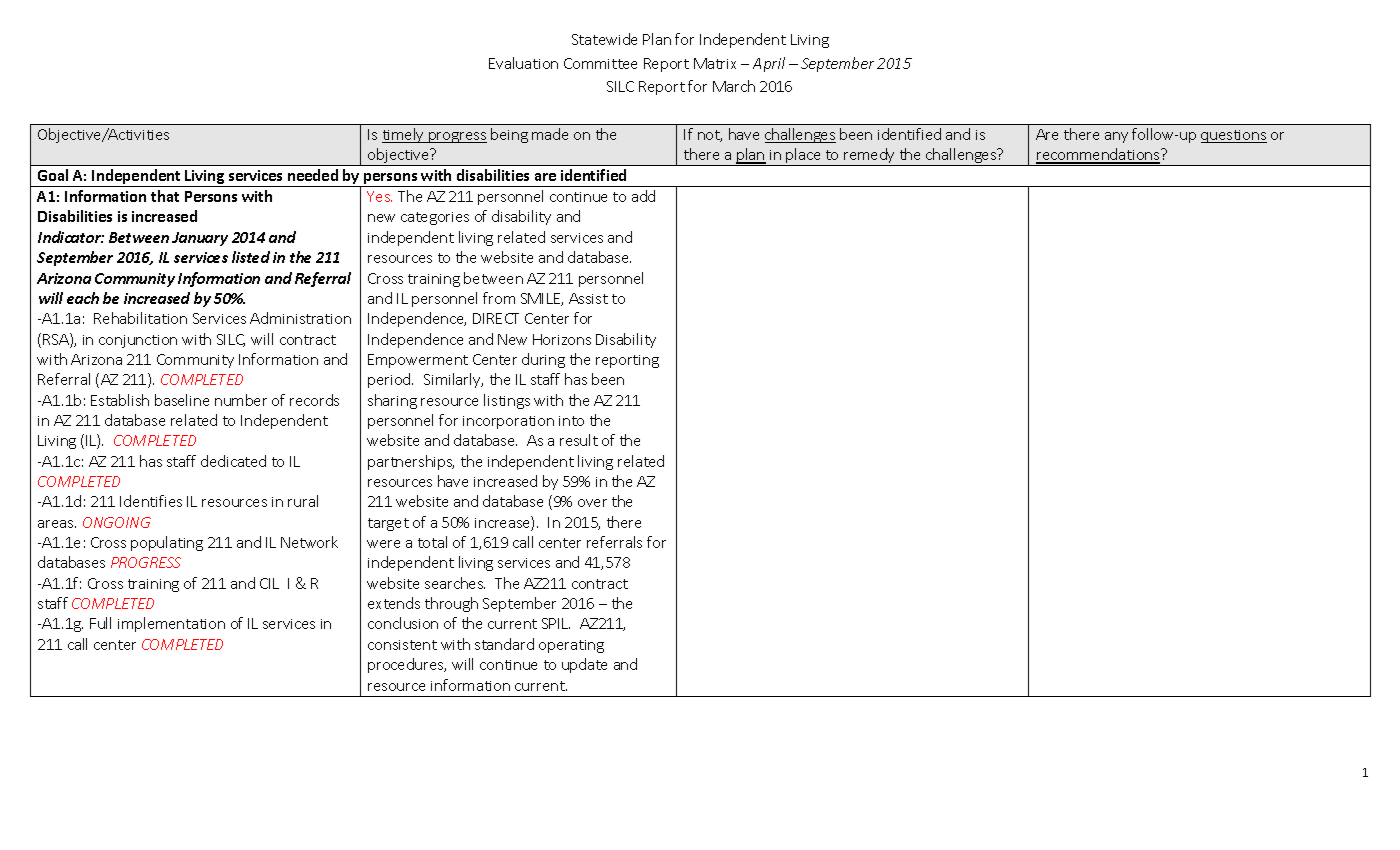 The image size is (1400, 850). Describe the element at coordinates (584, 665) in the screenshot. I see `update` at that location.
